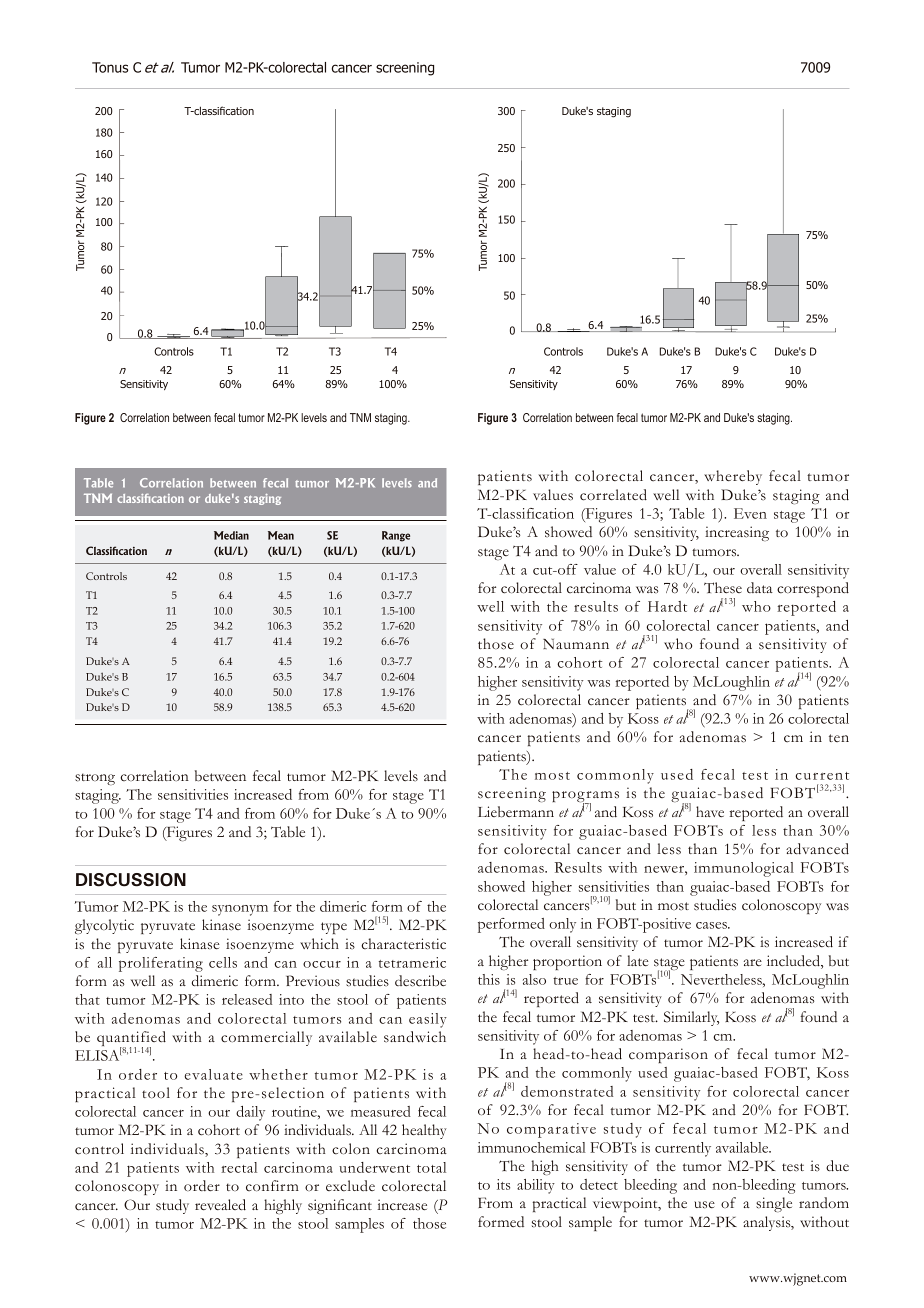 Image resolution: width=924 pixels, height=1308 pixels. I want to click on Median, so click(231, 535).
